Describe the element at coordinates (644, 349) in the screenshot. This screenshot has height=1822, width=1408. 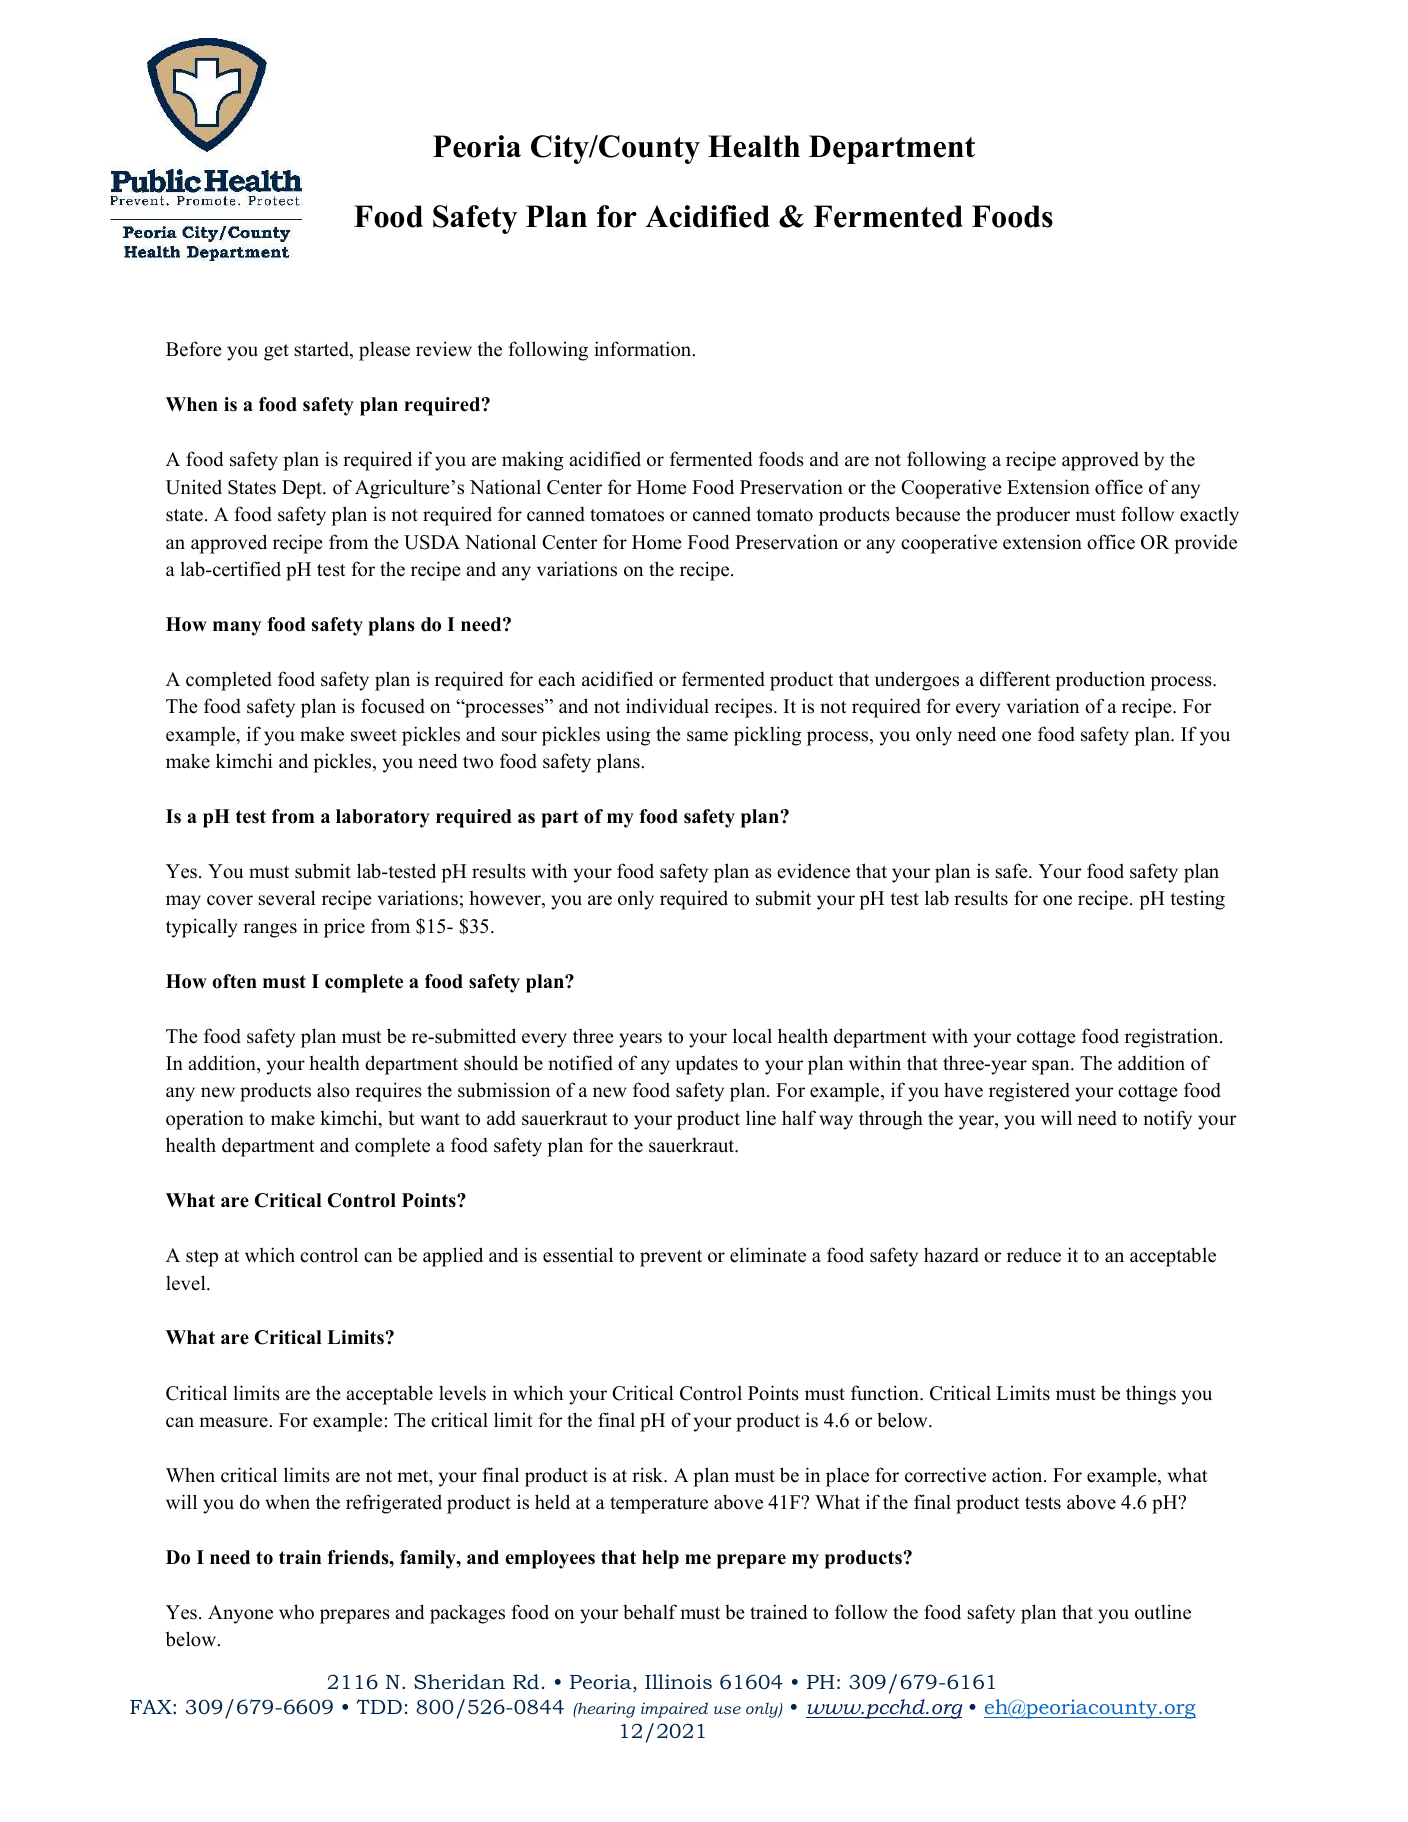
I see `information` at that location.
